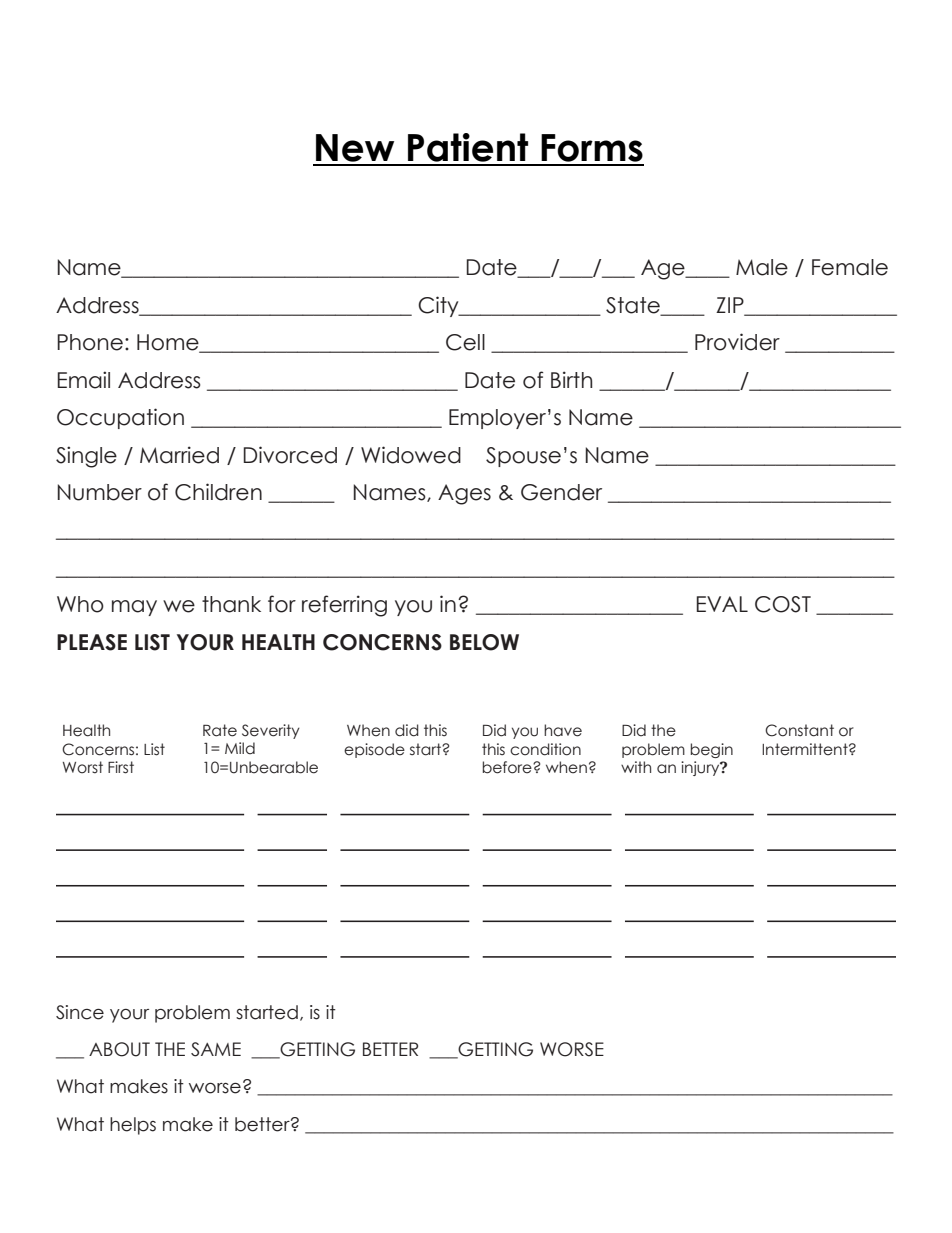  I want to click on Provider, so click(737, 342).
